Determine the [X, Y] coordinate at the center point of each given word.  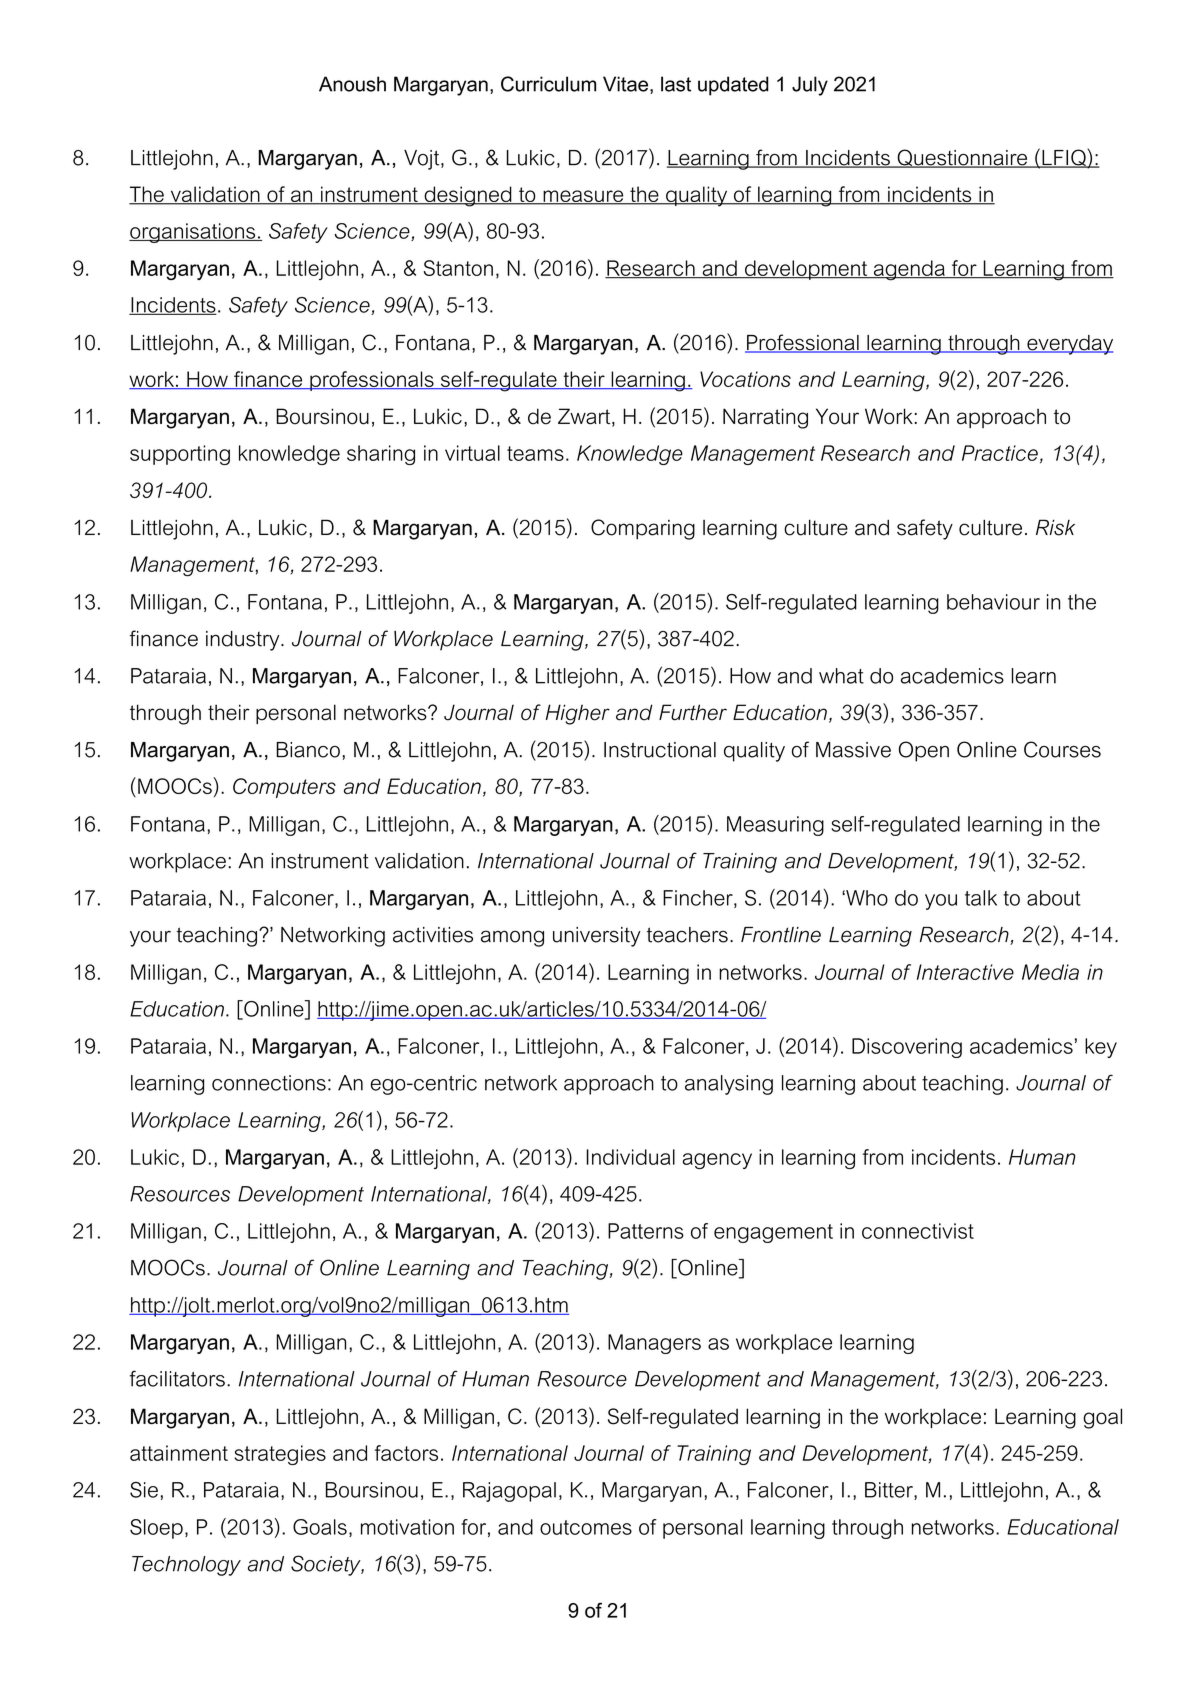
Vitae [627, 85]
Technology [186, 1566]
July [810, 86]
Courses [1062, 749]
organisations [193, 233]
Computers [284, 788]
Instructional [660, 750]
